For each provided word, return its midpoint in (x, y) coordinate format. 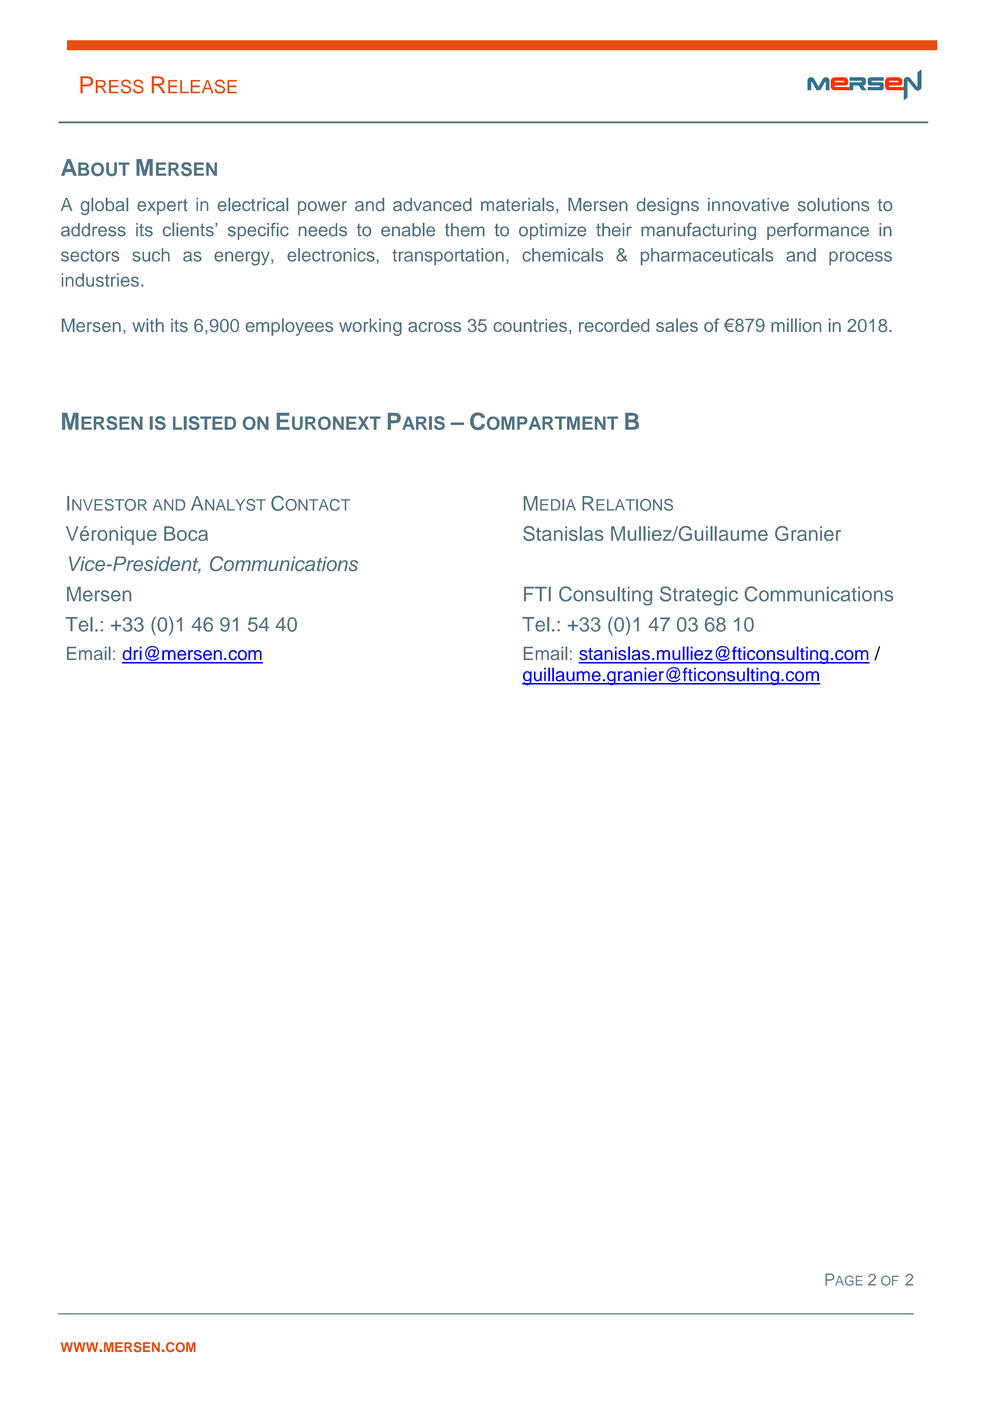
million (796, 325)
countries (530, 325)
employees (289, 327)
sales (677, 325)
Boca (186, 533)
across (434, 327)
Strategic (699, 596)
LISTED (204, 423)
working (370, 327)
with (148, 325)
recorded (614, 325)
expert (162, 207)
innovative (748, 204)
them (465, 230)
